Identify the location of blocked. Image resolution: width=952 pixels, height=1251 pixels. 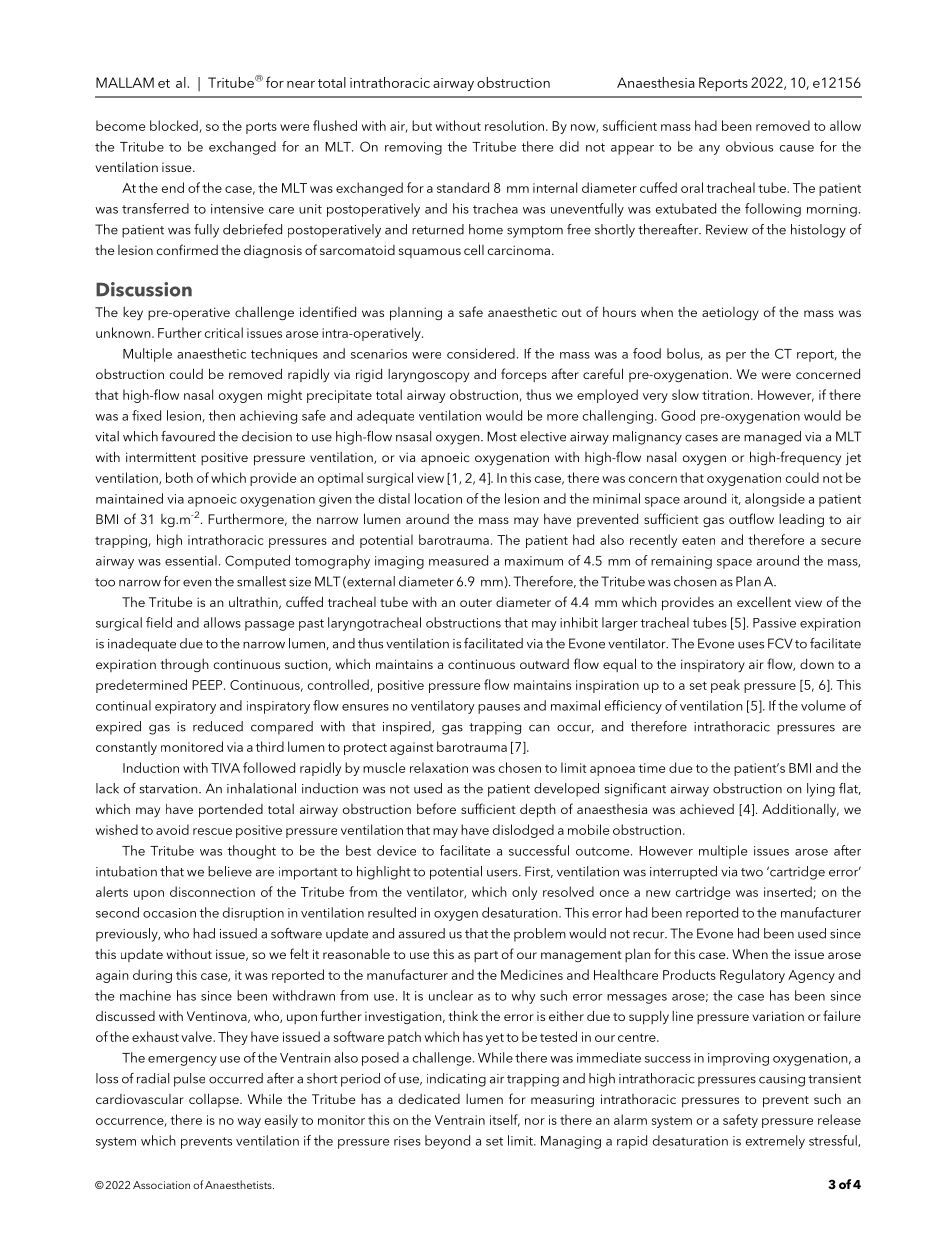
(175, 126).
